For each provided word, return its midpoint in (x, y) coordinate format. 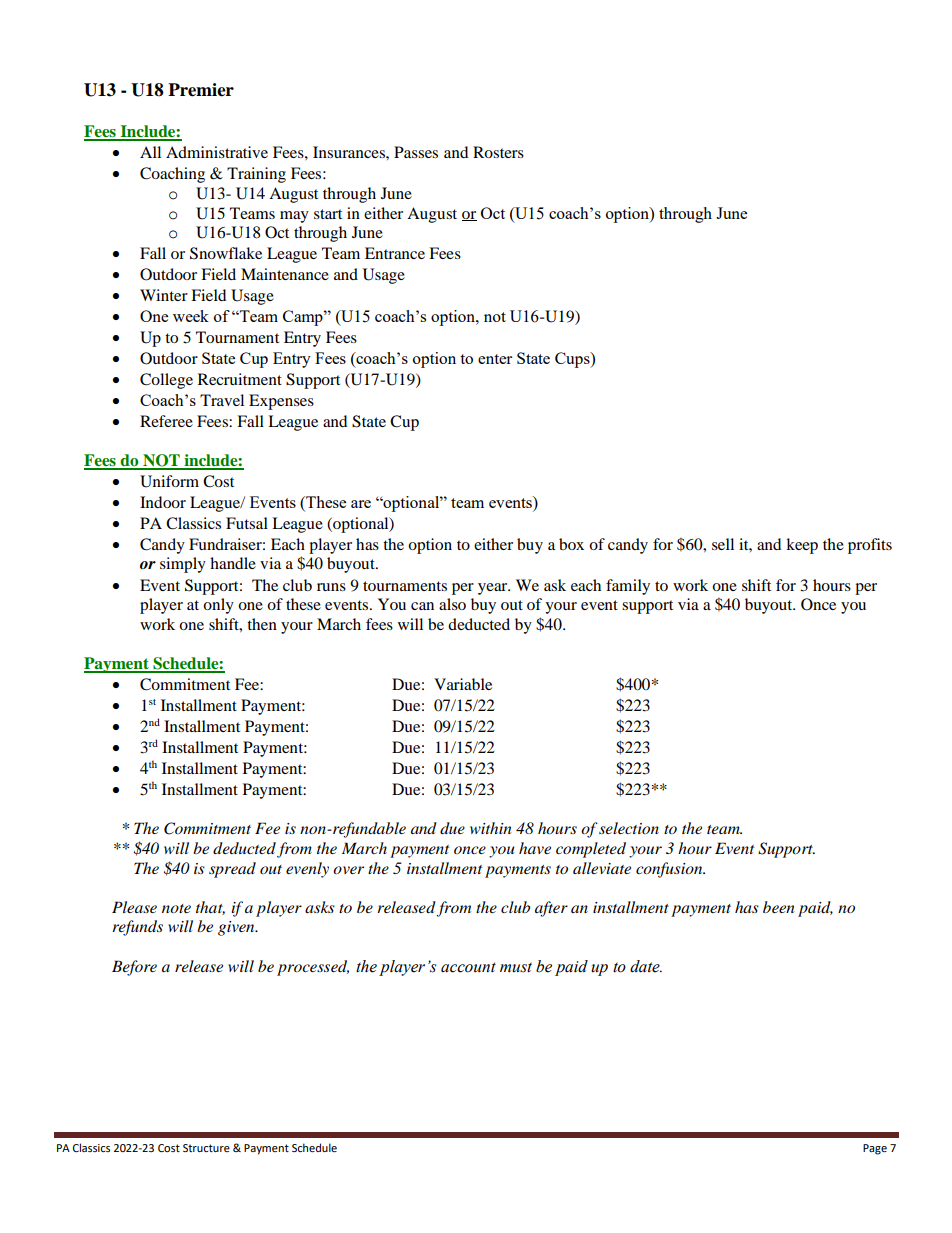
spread (232, 870)
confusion (670, 870)
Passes (416, 152)
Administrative (217, 152)
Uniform (169, 481)
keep (802, 546)
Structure (206, 1148)
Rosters (498, 152)
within (490, 828)
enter (495, 359)
